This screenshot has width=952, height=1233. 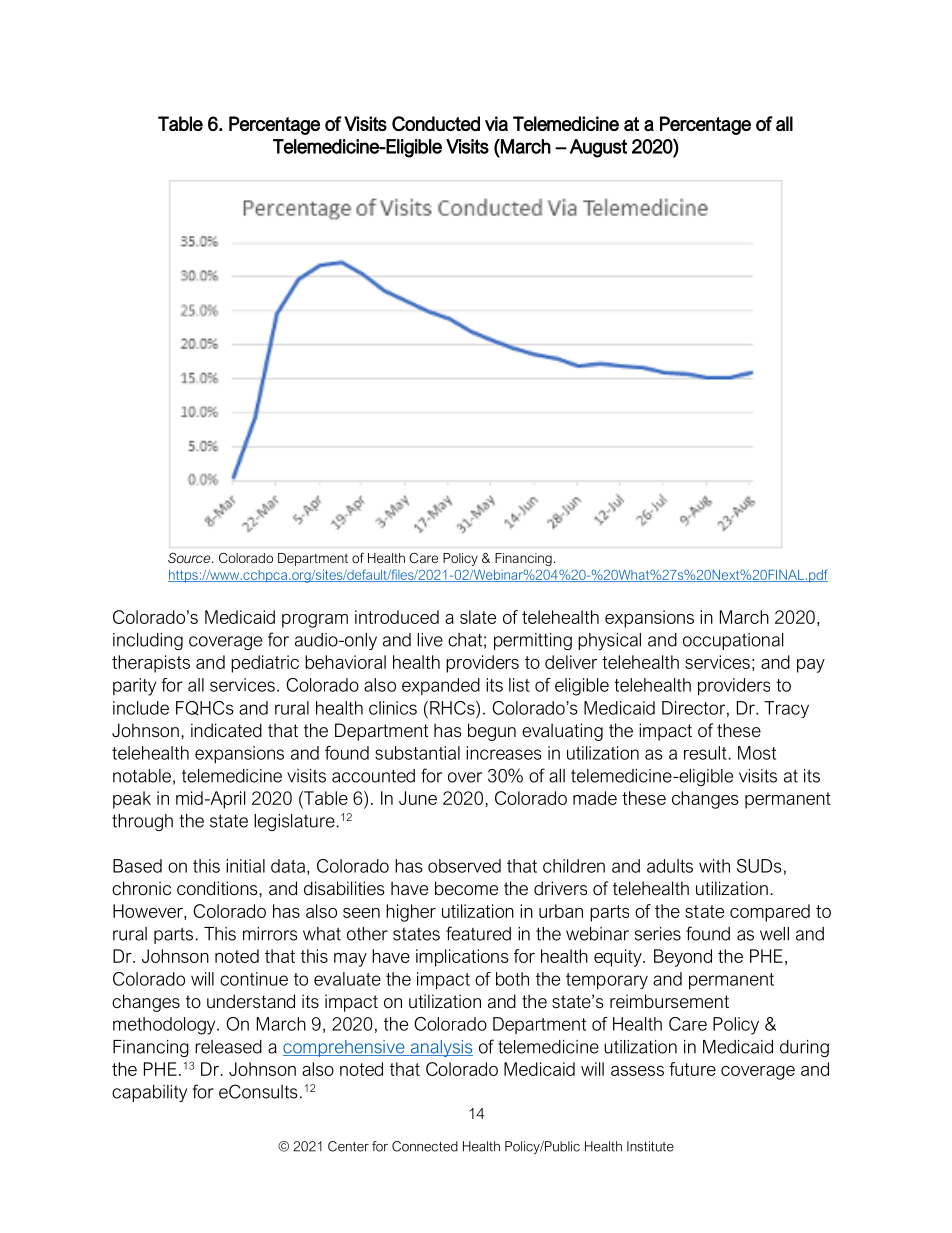 I want to click on Conducted, so click(x=436, y=123).
